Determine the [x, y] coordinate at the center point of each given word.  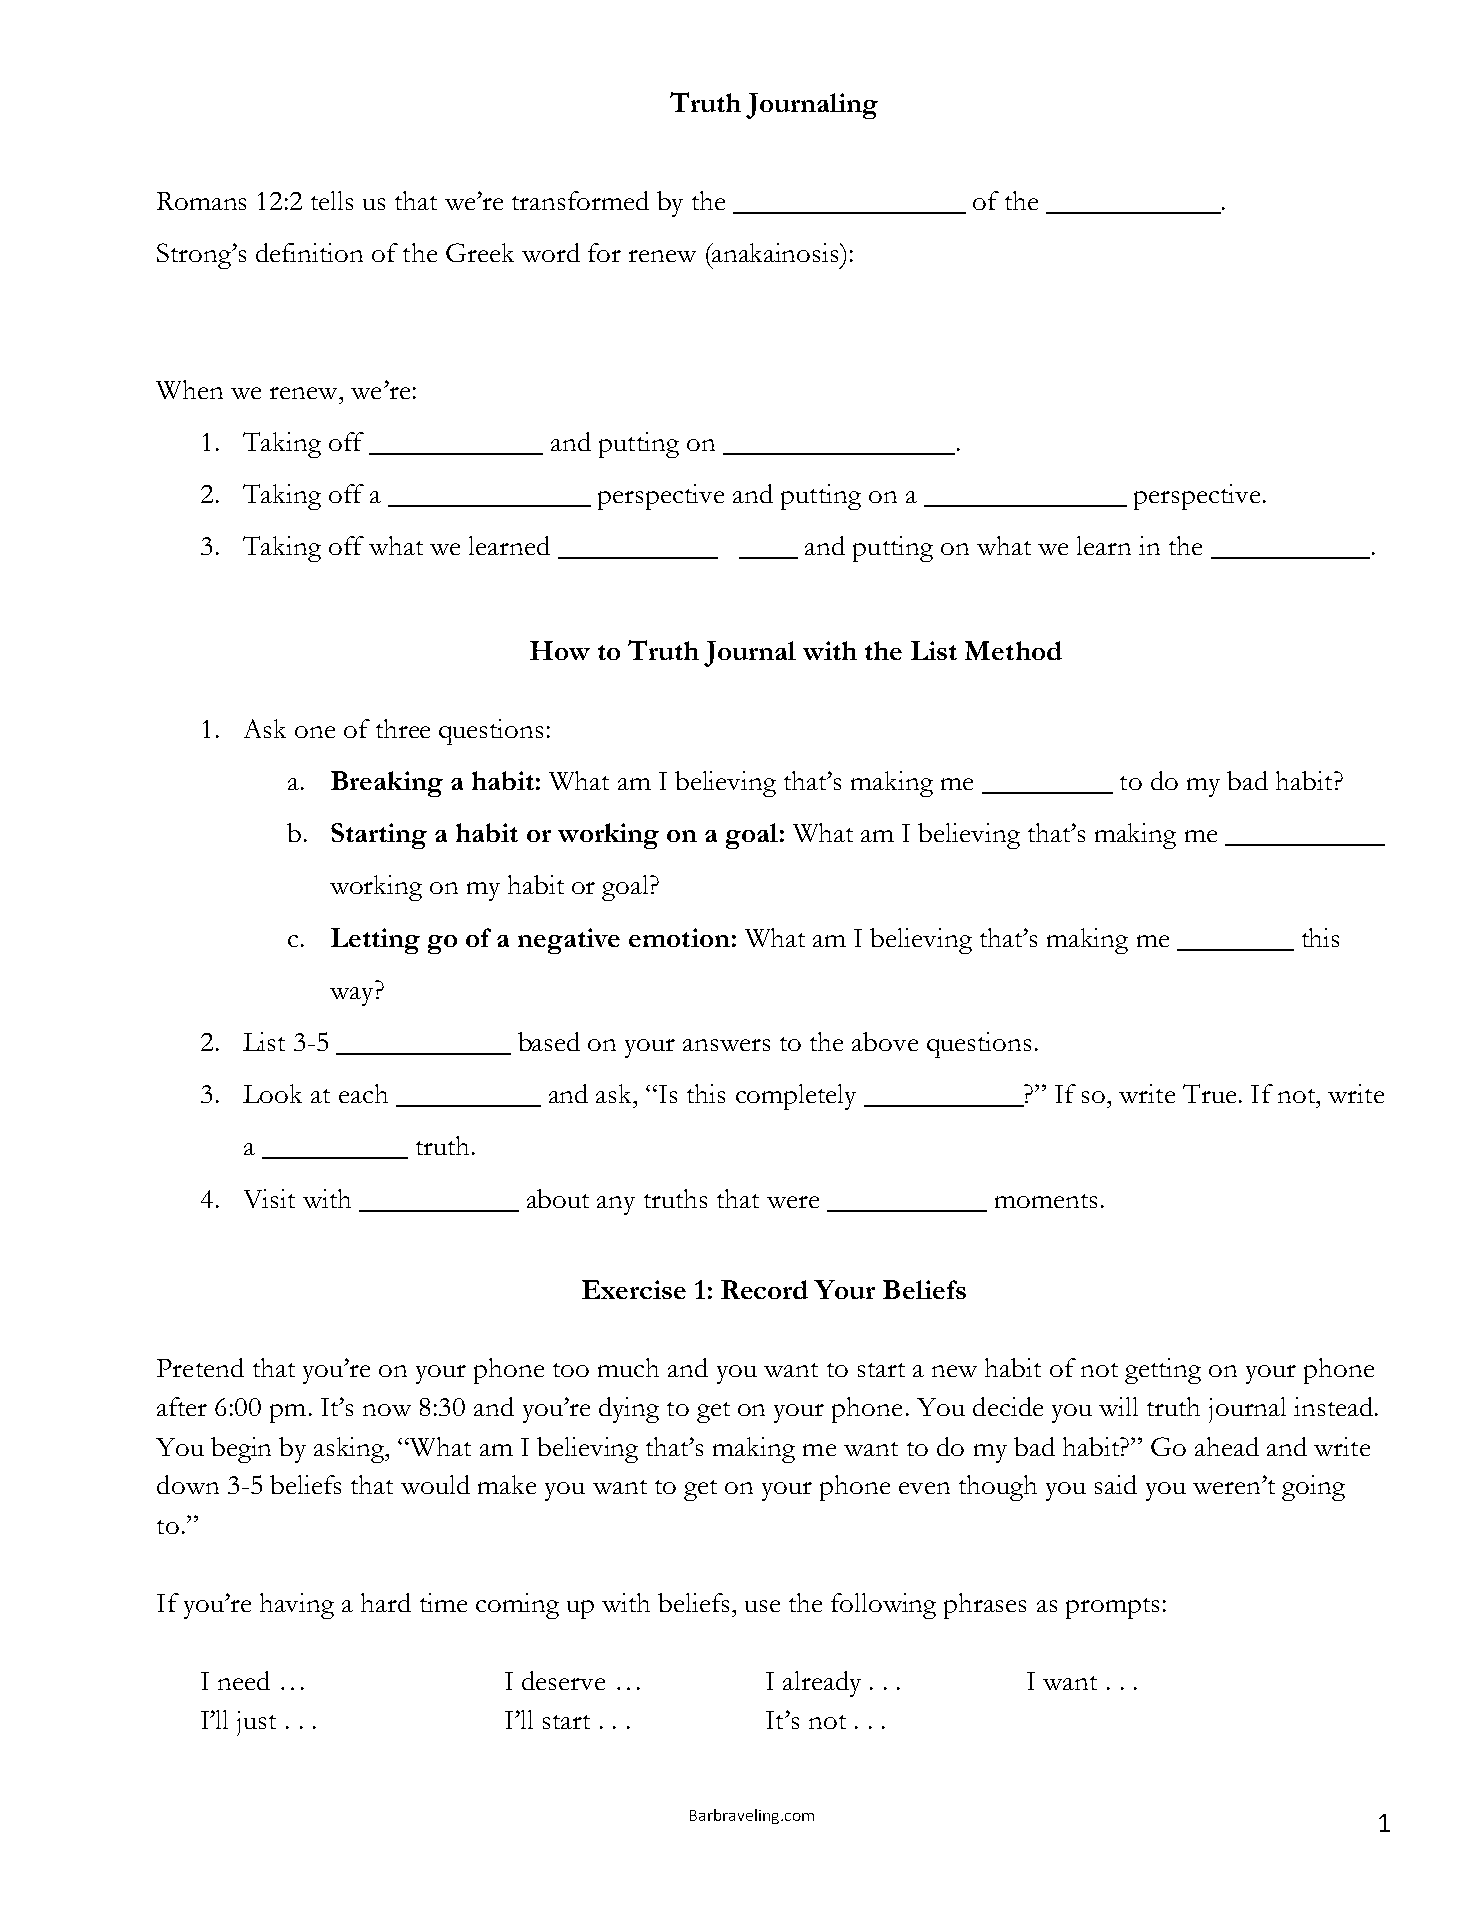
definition [309, 252]
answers [726, 1045]
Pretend [200, 1367]
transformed [580, 200]
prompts [1112, 1608]
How [560, 650]
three [403, 728]
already [822, 1684]
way [351, 996]
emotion [679, 937]
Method [1013, 650]
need [244, 1680]
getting [1163, 1371]
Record [764, 1289]
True [1209, 1093]
